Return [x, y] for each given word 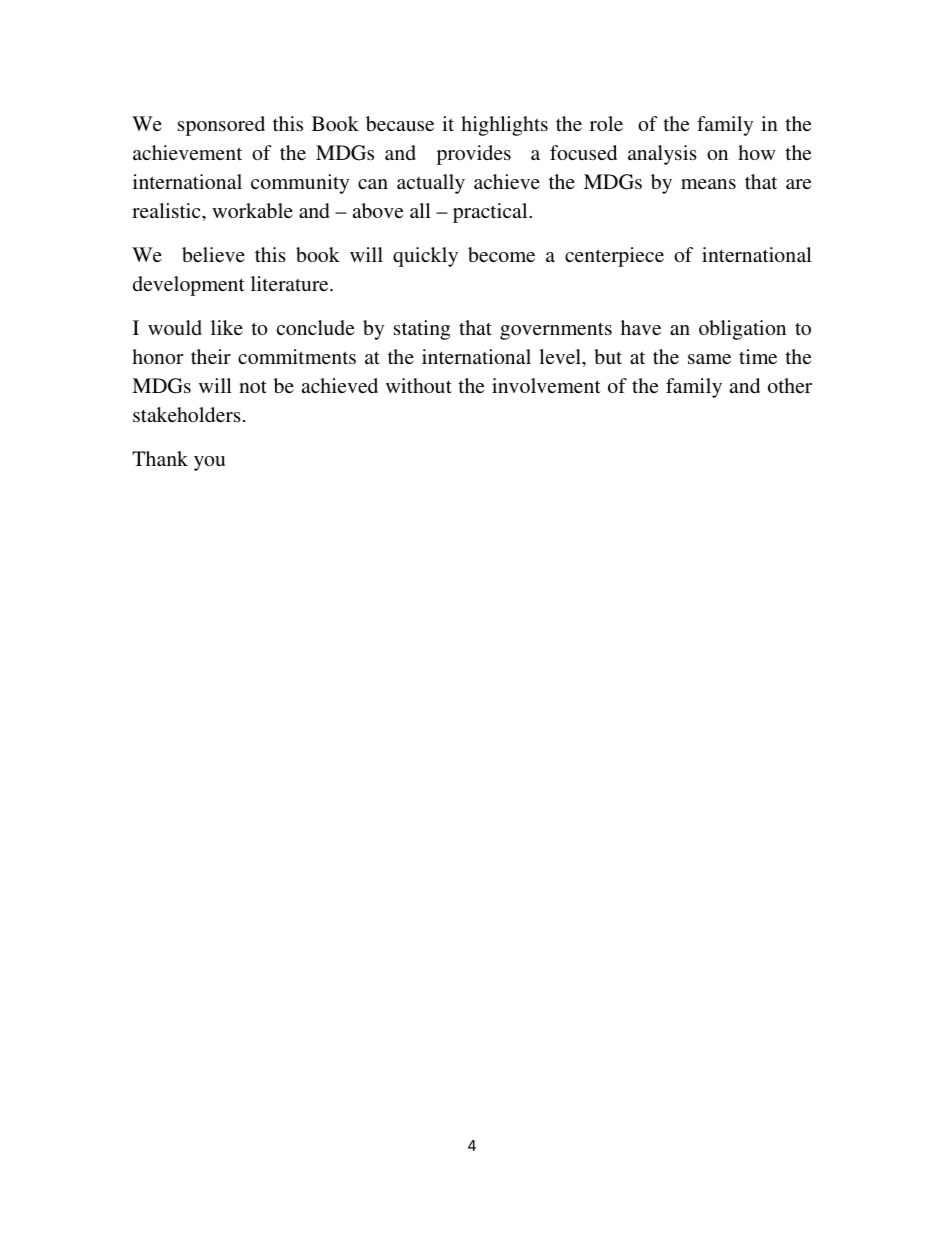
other [790, 385]
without [419, 385]
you [209, 463]
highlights [504, 126]
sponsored [221, 126]
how [756, 152]
